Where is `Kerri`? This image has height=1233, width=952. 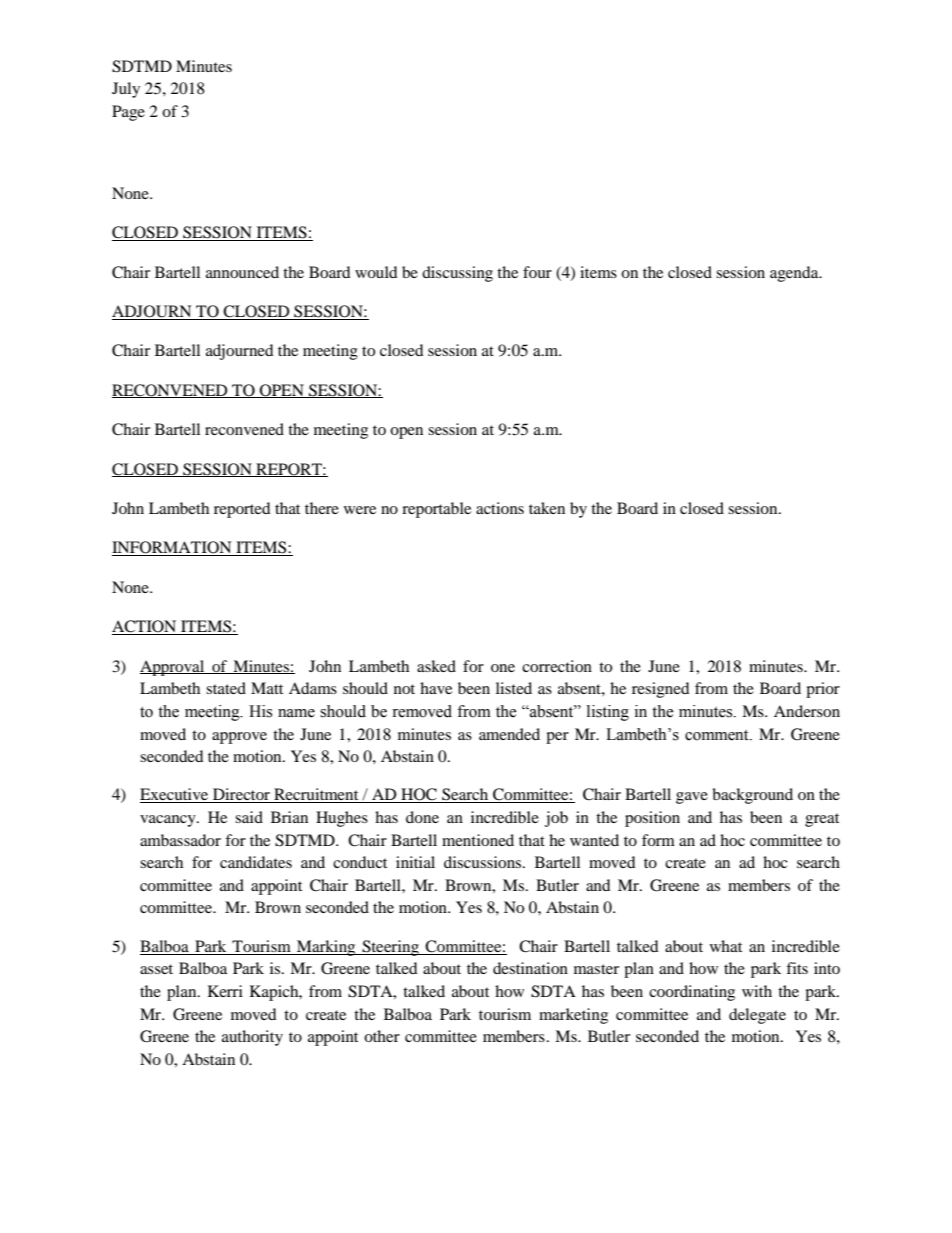
Kerri is located at coordinates (225, 991).
